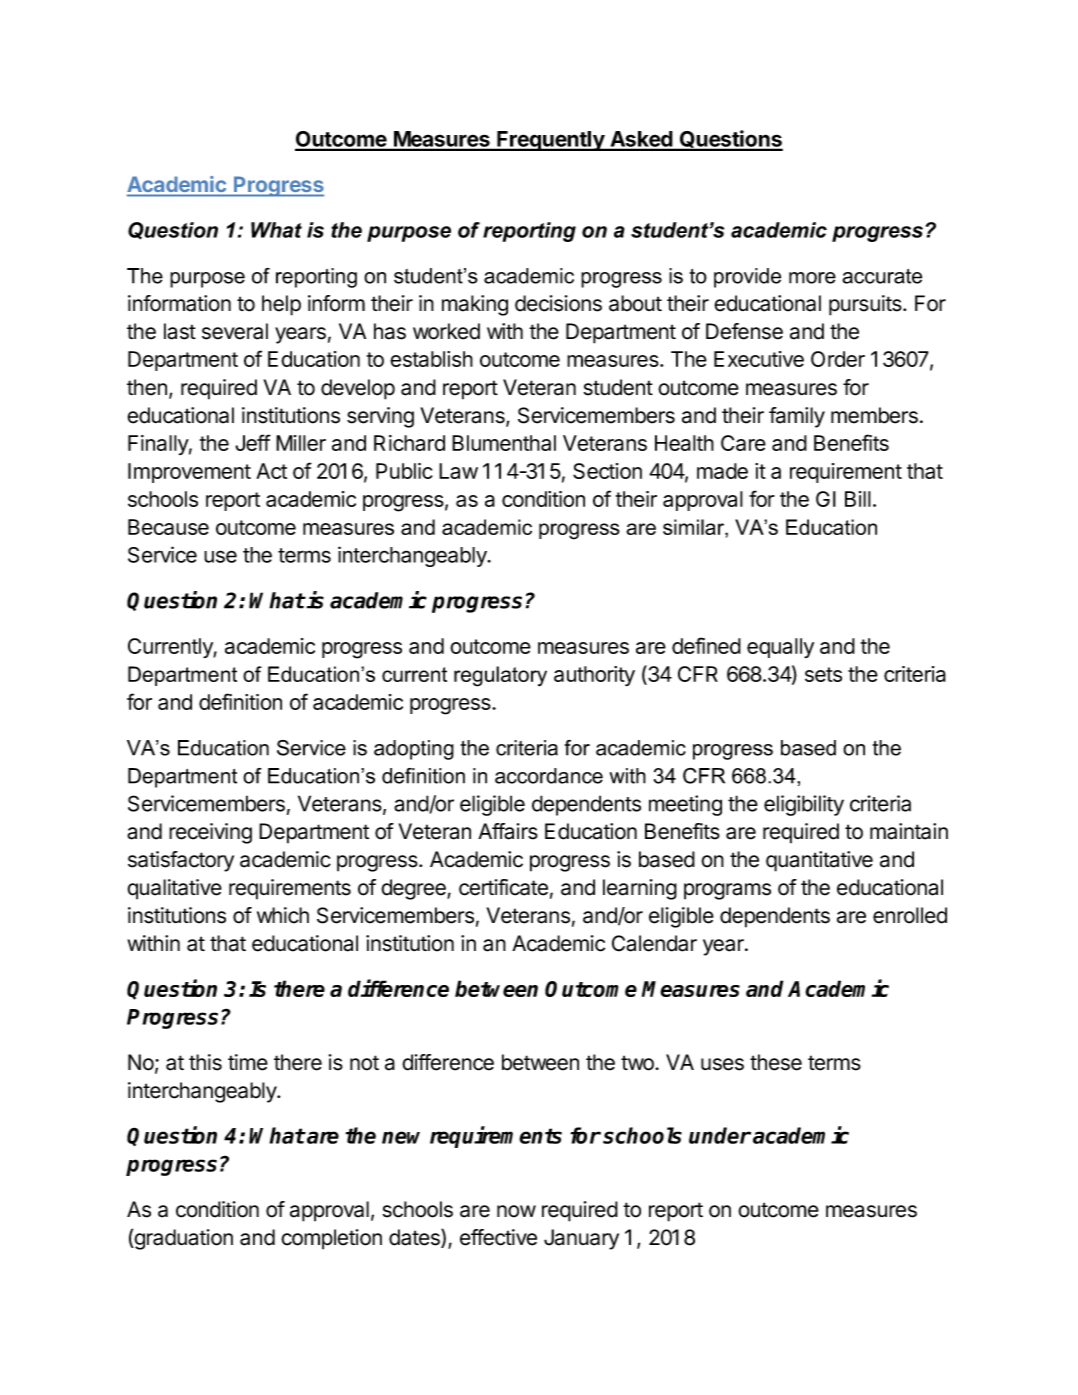 The image size is (1078, 1395). I want to click on certificate, so click(503, 887).
